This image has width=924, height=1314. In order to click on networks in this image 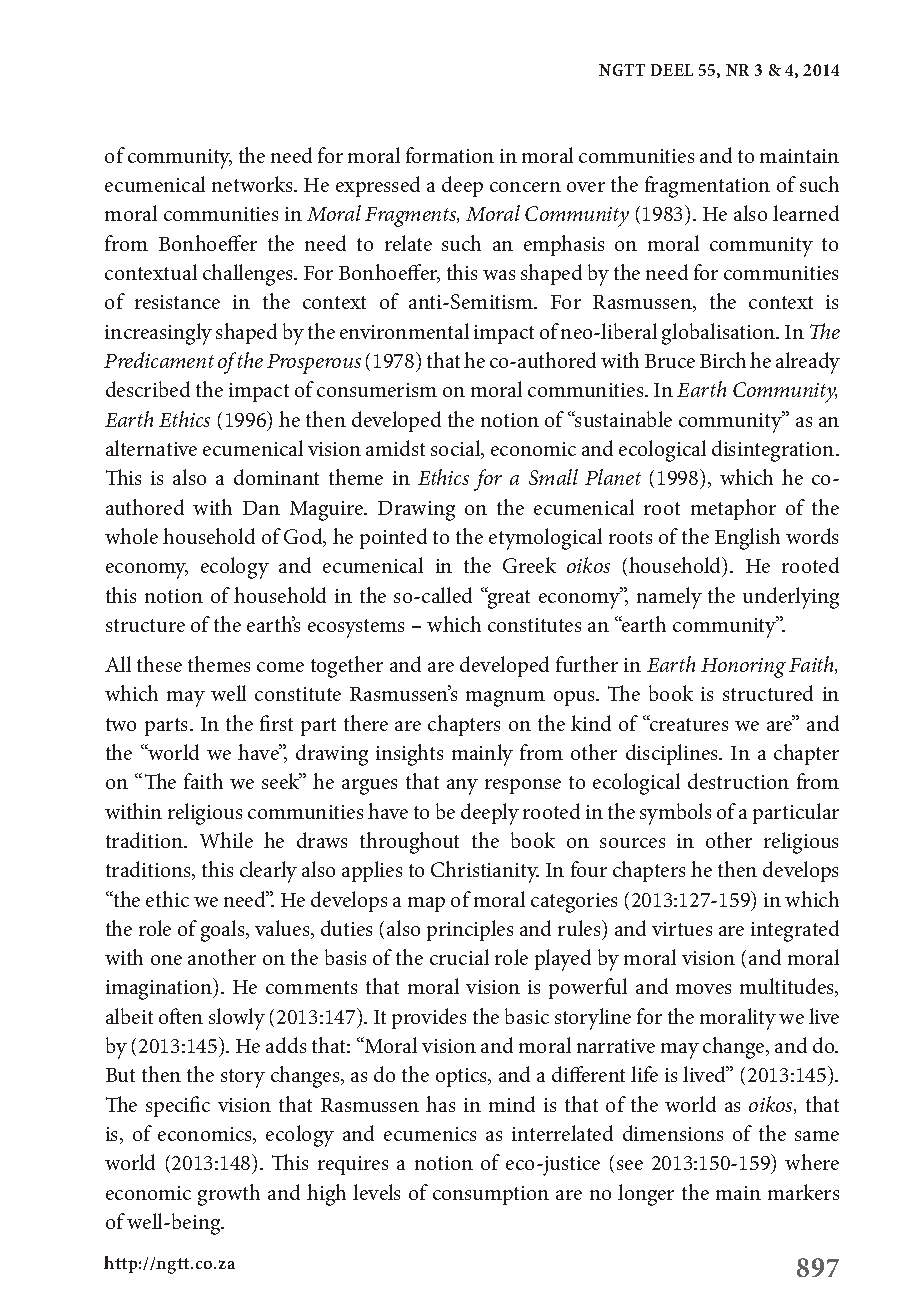, I will do `click(253, 184)`.
